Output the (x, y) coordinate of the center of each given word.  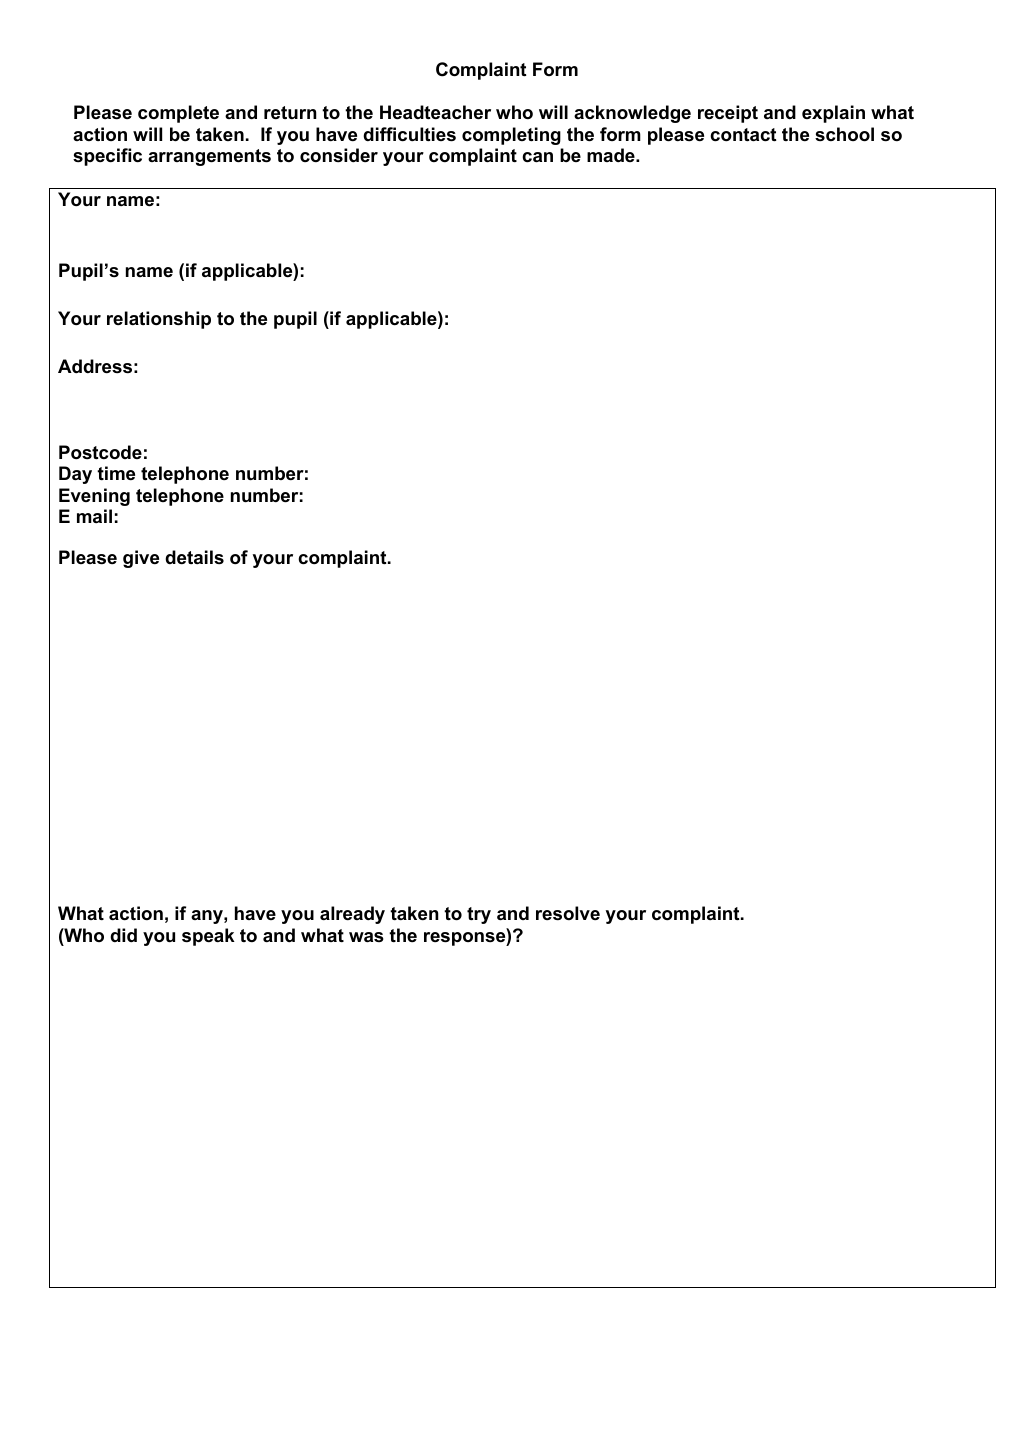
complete (178, 114)
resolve (568, 913)
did (123, 935)
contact (743, 135)
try (479, 915)
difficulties (409, 134)
